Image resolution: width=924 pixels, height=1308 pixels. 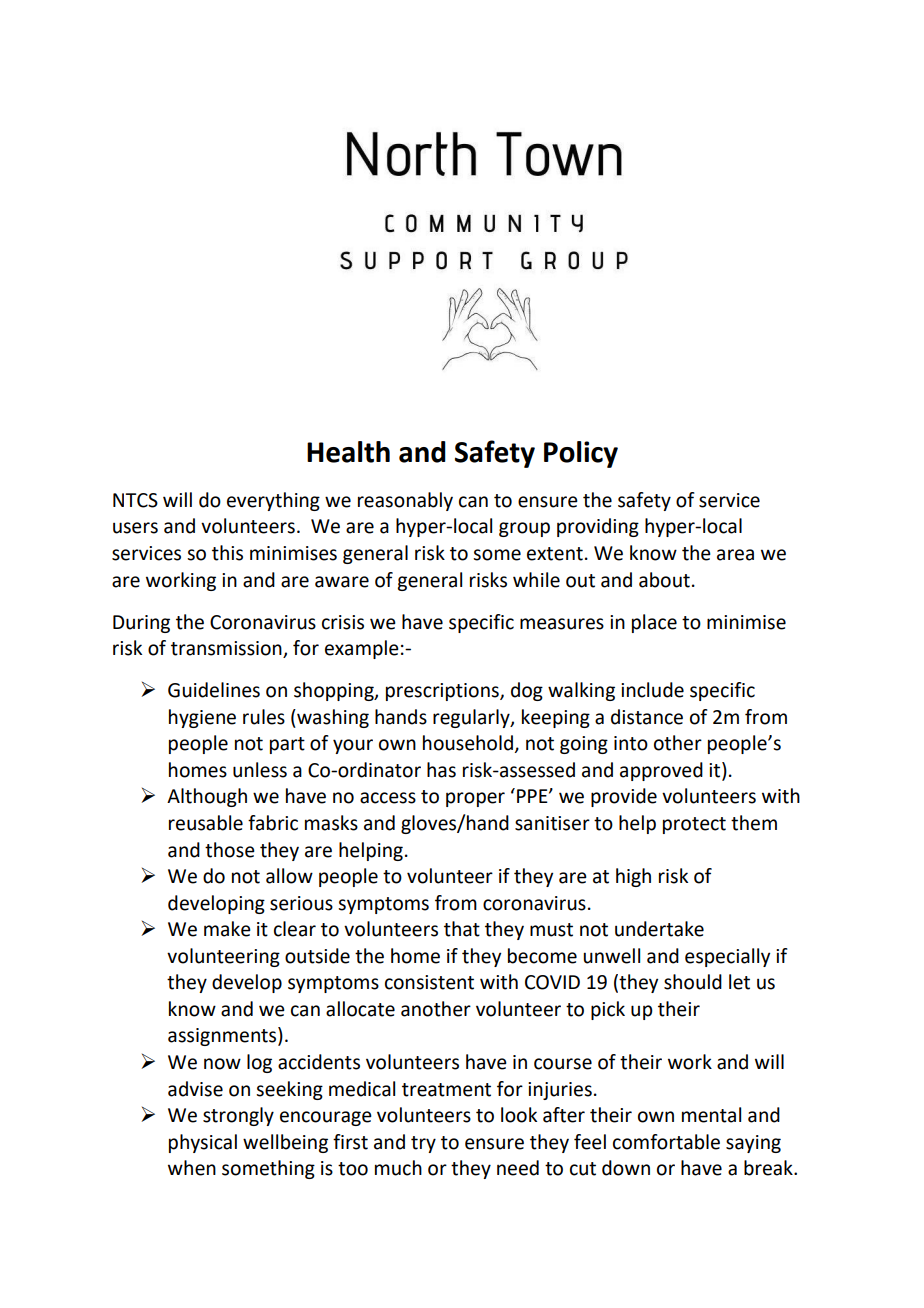 What do you see at coordinates (423, 1144) in the screenshot?
I see `try` at bounding box center [423, 1144].
